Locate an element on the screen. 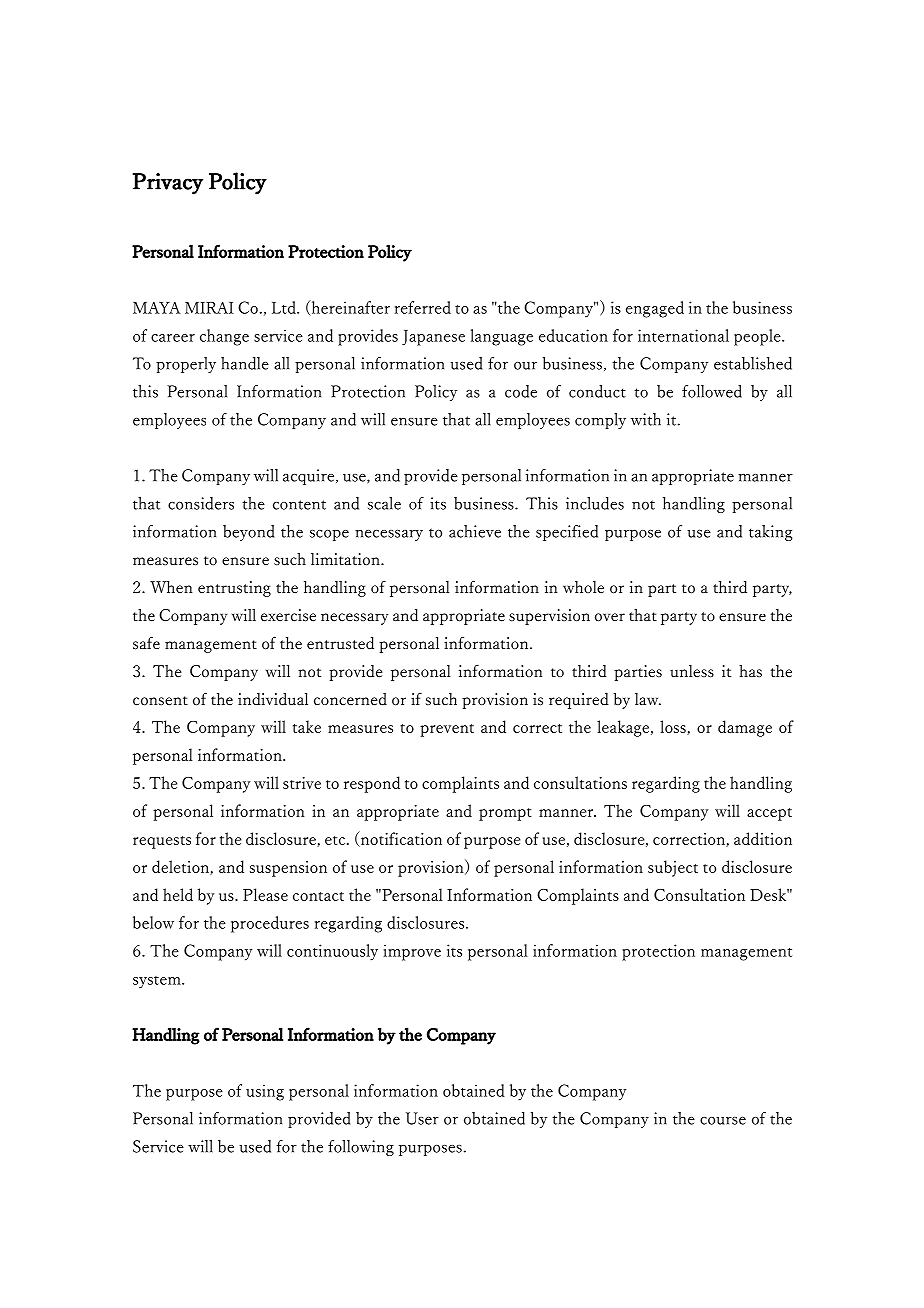 This screenshot has width=924, height=1308. engaged is located at coordinates (655, 309).
